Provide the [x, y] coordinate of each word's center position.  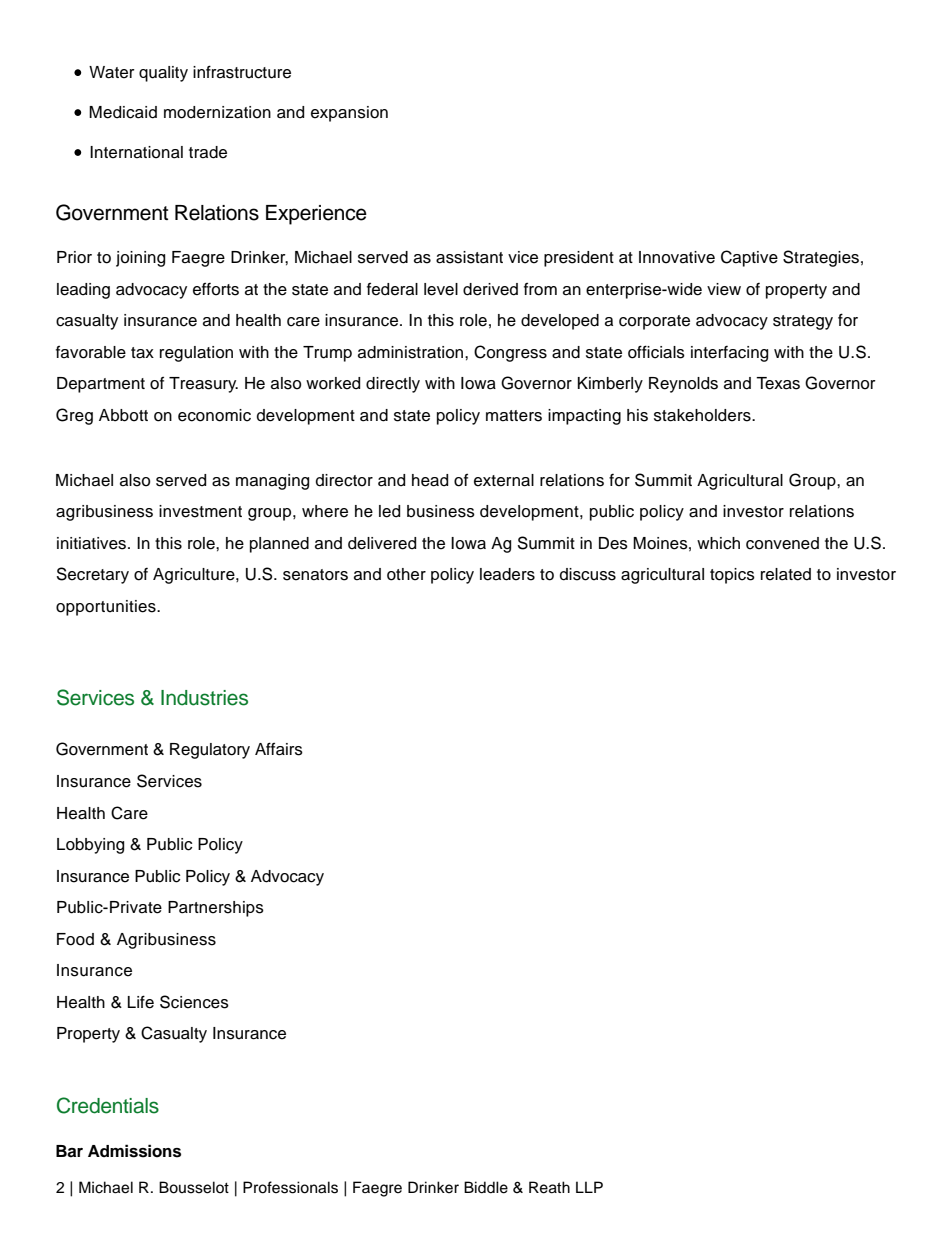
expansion [349, 114]
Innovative [677, 257]
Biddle [486, 1187]
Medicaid [123, 112]
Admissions [134, 1151]
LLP [589, 1187]
